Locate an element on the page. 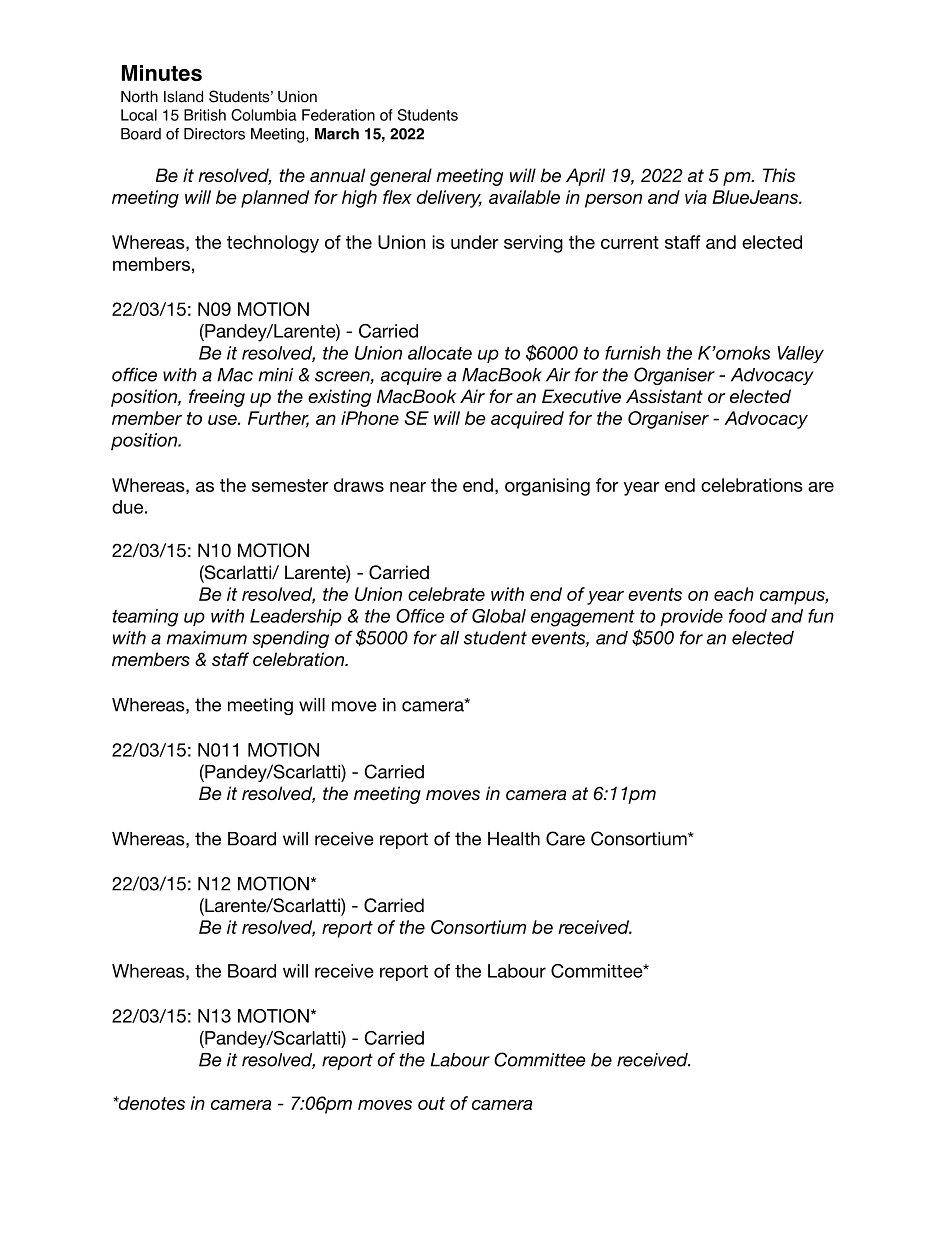 The image size is (952, 1233). This is located at coordinates (779, 175).
